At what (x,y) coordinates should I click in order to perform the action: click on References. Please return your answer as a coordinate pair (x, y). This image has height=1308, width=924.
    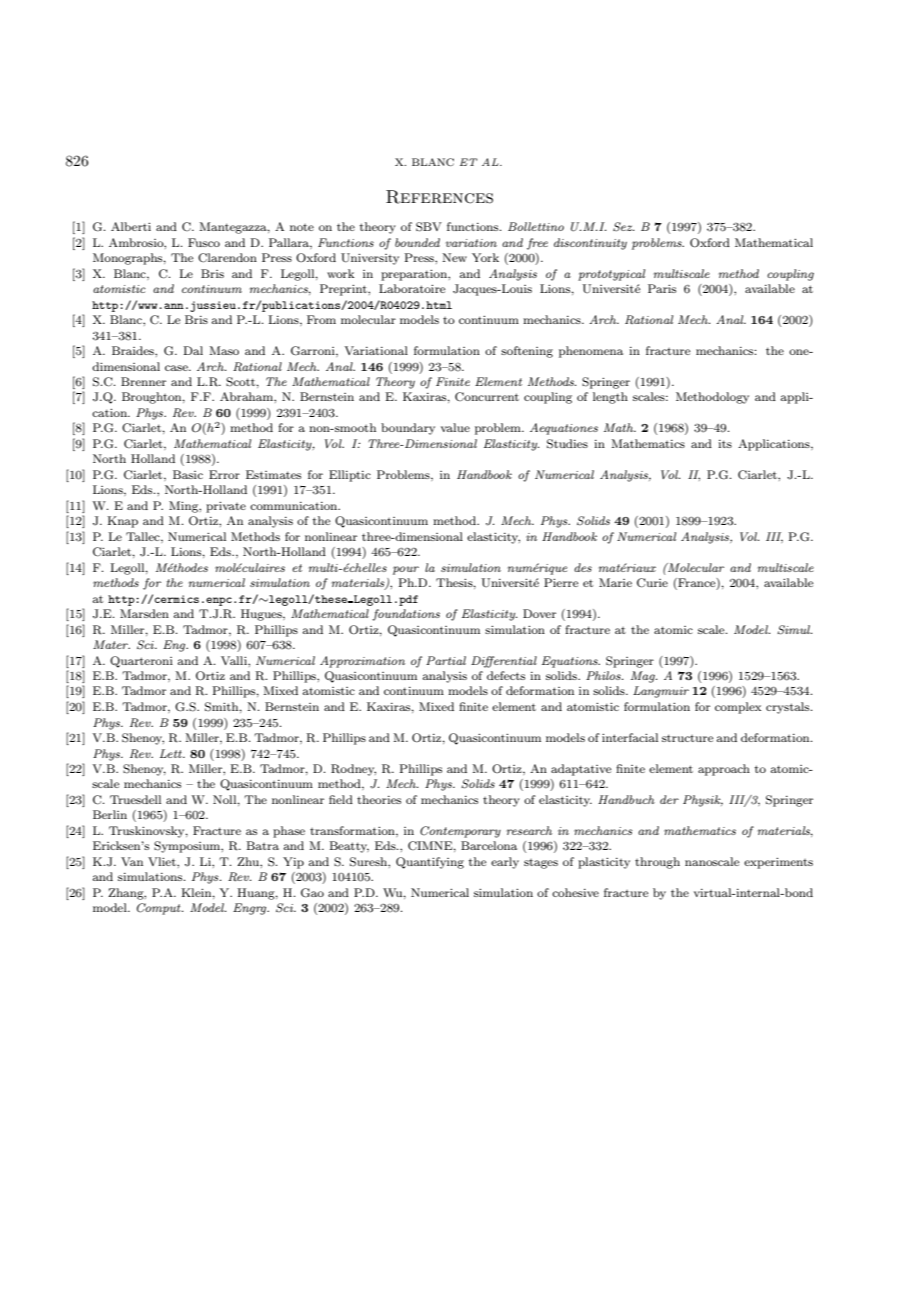
    Looking at the image, I should click on (439, 197).
